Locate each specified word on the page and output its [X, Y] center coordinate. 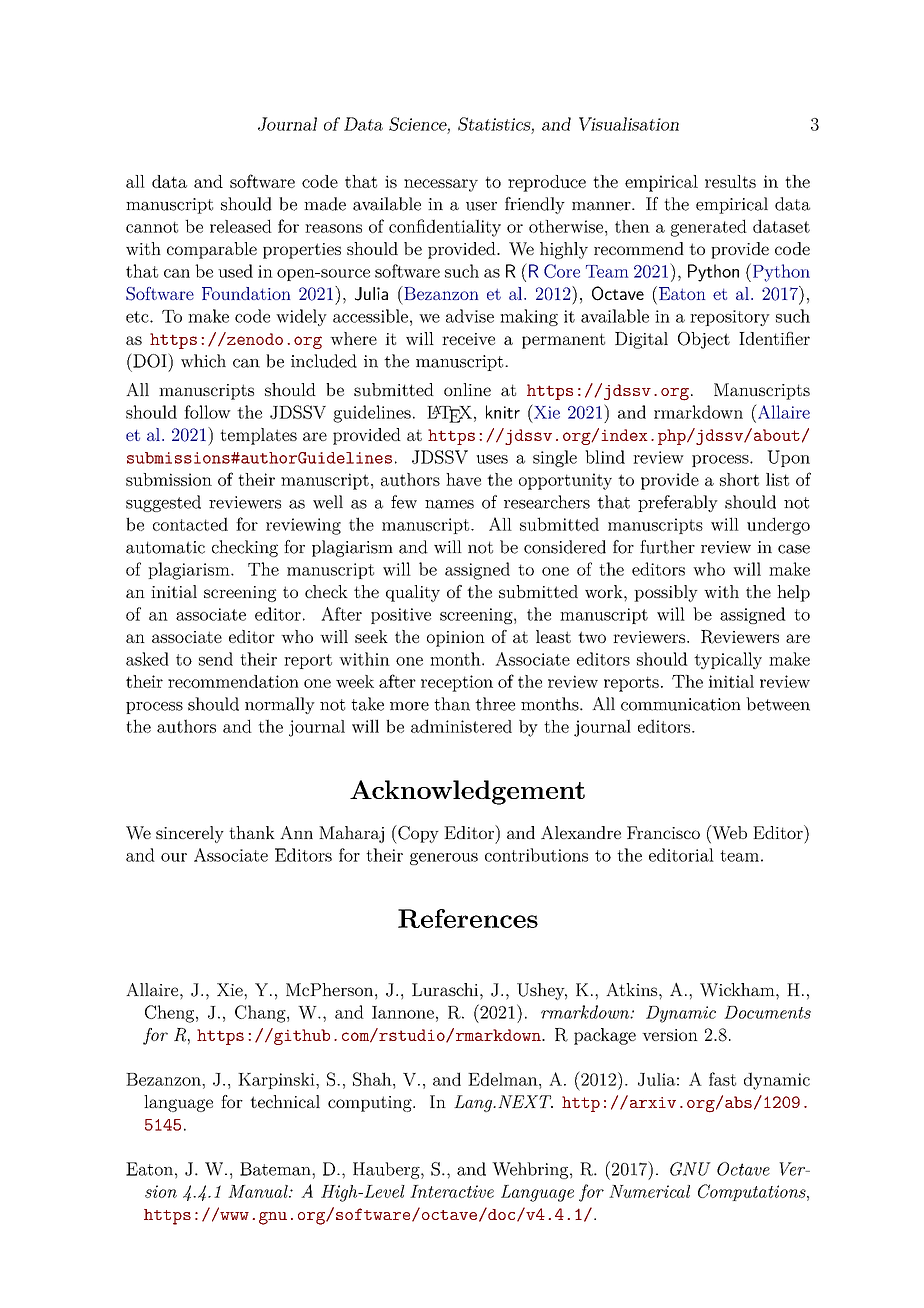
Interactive [452, 1191]
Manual [259, 1191]
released [241, 226]
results [730, 181]
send [216, 659]
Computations [753, 1192]
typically [728, 660]
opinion [456, 639]
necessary [441, 185]
